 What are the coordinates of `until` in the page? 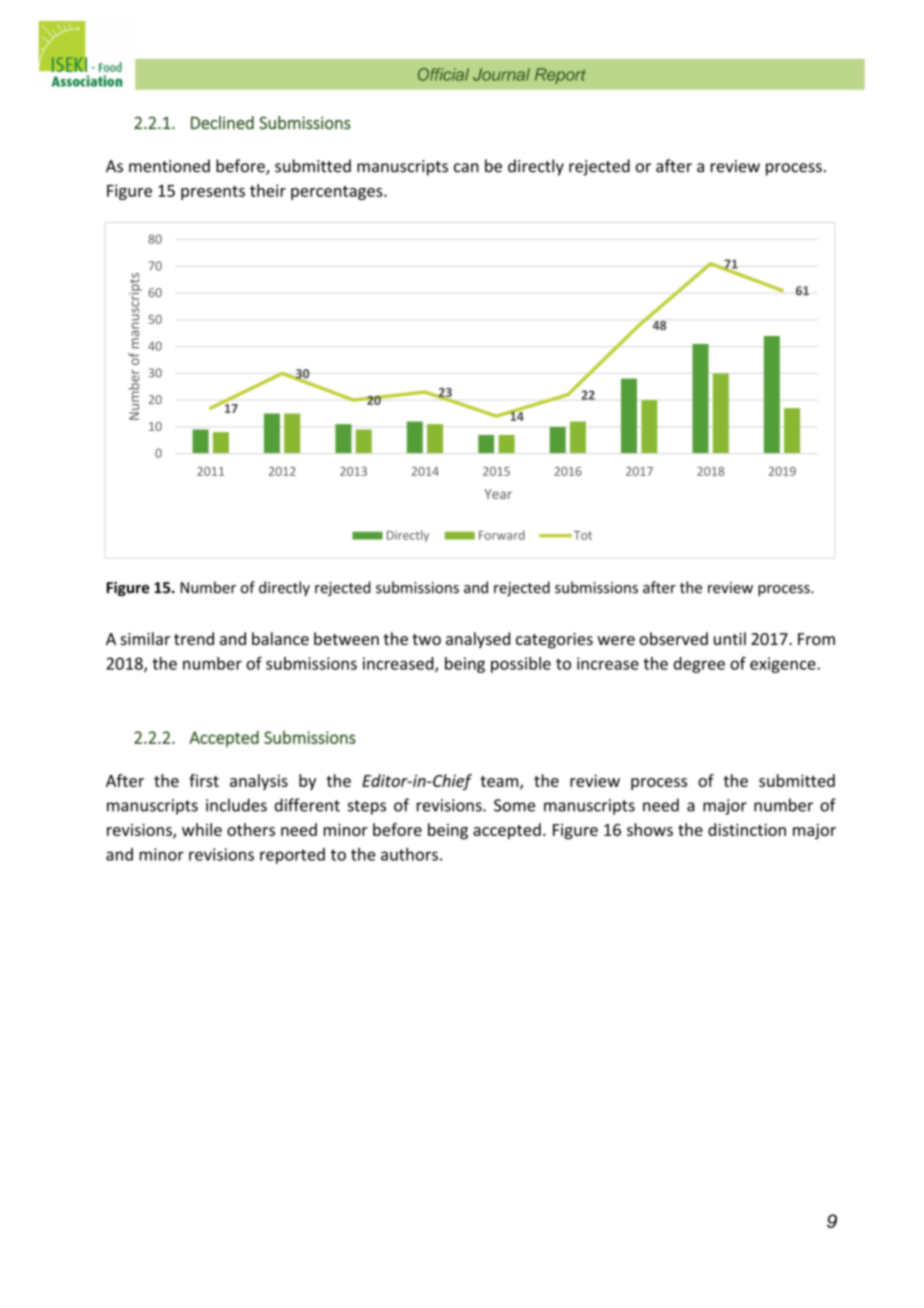 It's located at (730, 638).
